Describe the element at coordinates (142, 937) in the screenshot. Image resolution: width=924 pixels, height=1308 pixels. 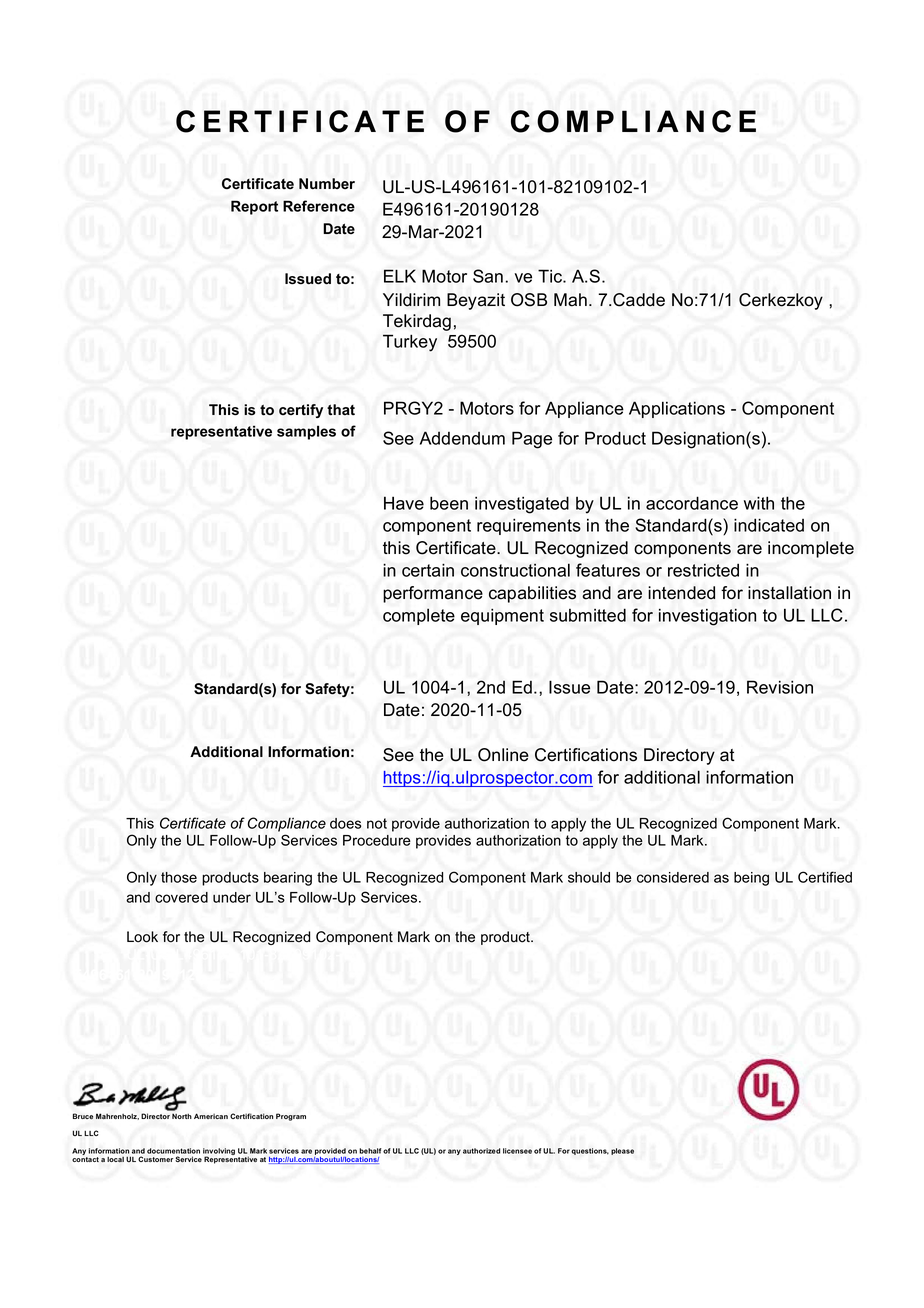
I see `Look` at that location.
